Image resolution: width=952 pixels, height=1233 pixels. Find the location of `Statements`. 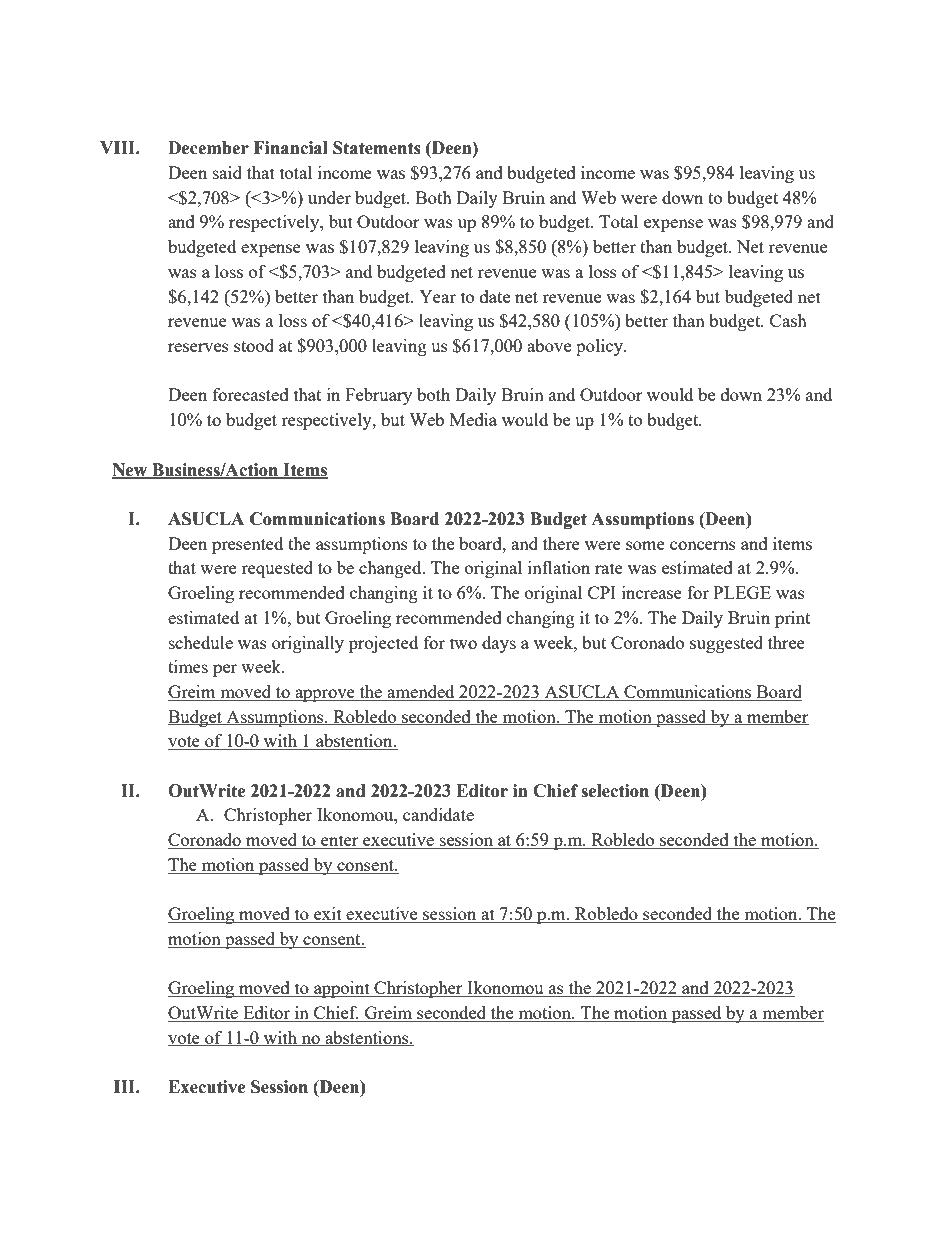

Statements is located at coordinates (377, 148).
